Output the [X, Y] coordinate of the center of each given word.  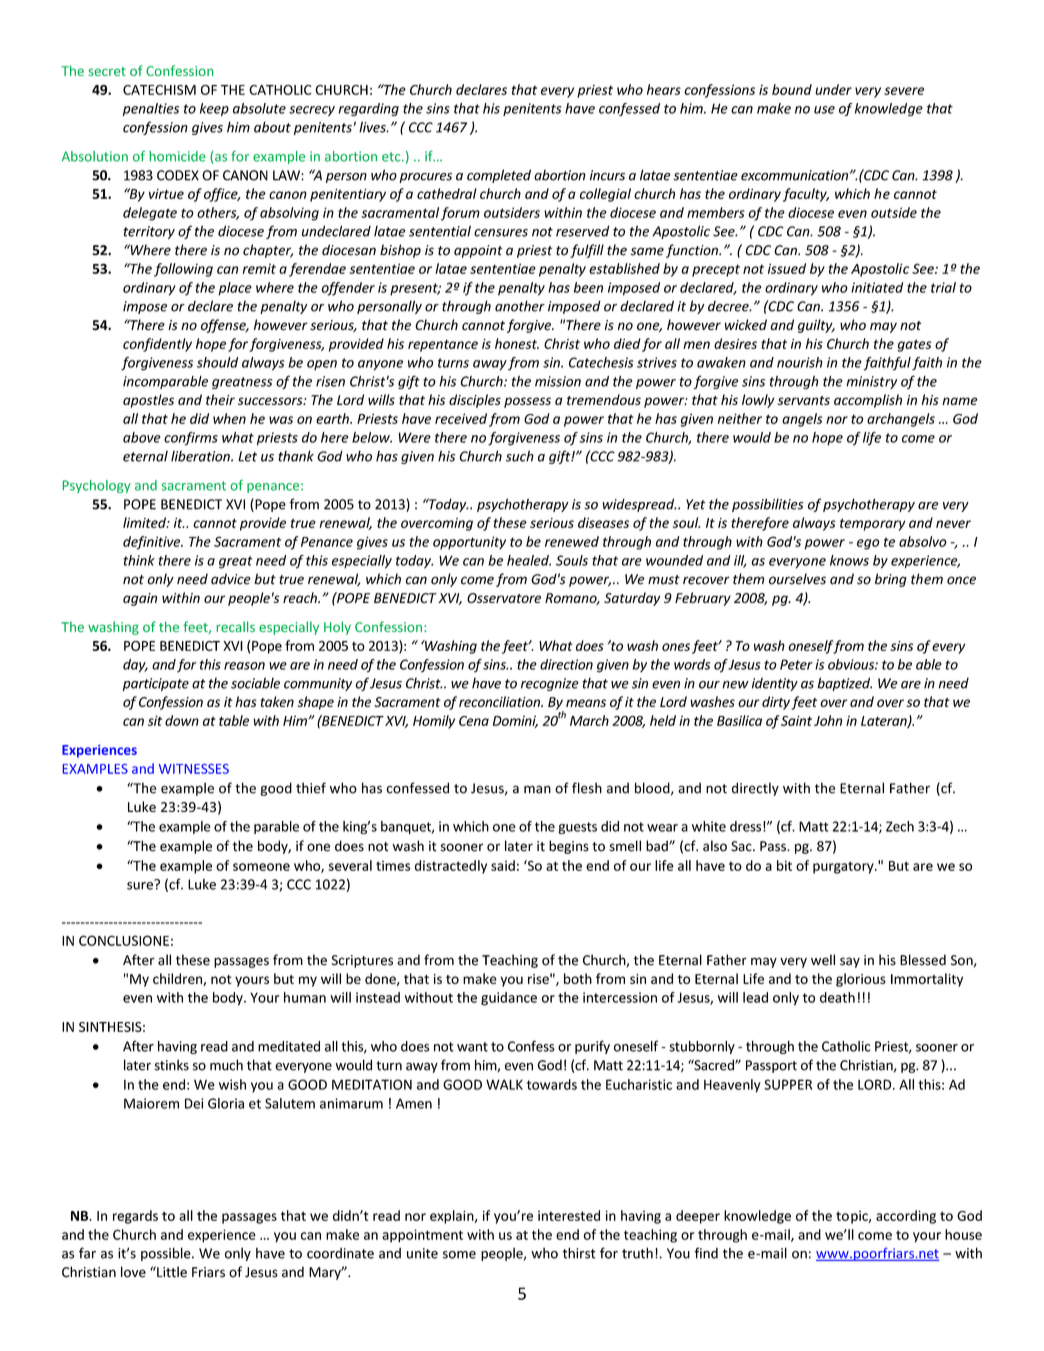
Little [171, 1272]
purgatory [844, 867]
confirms [191, 439]
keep [214, 109]
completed [499, 176]
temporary [872, 524]
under [833, 89]
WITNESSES [194, 769]
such [520, 456]
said [503, 865]
